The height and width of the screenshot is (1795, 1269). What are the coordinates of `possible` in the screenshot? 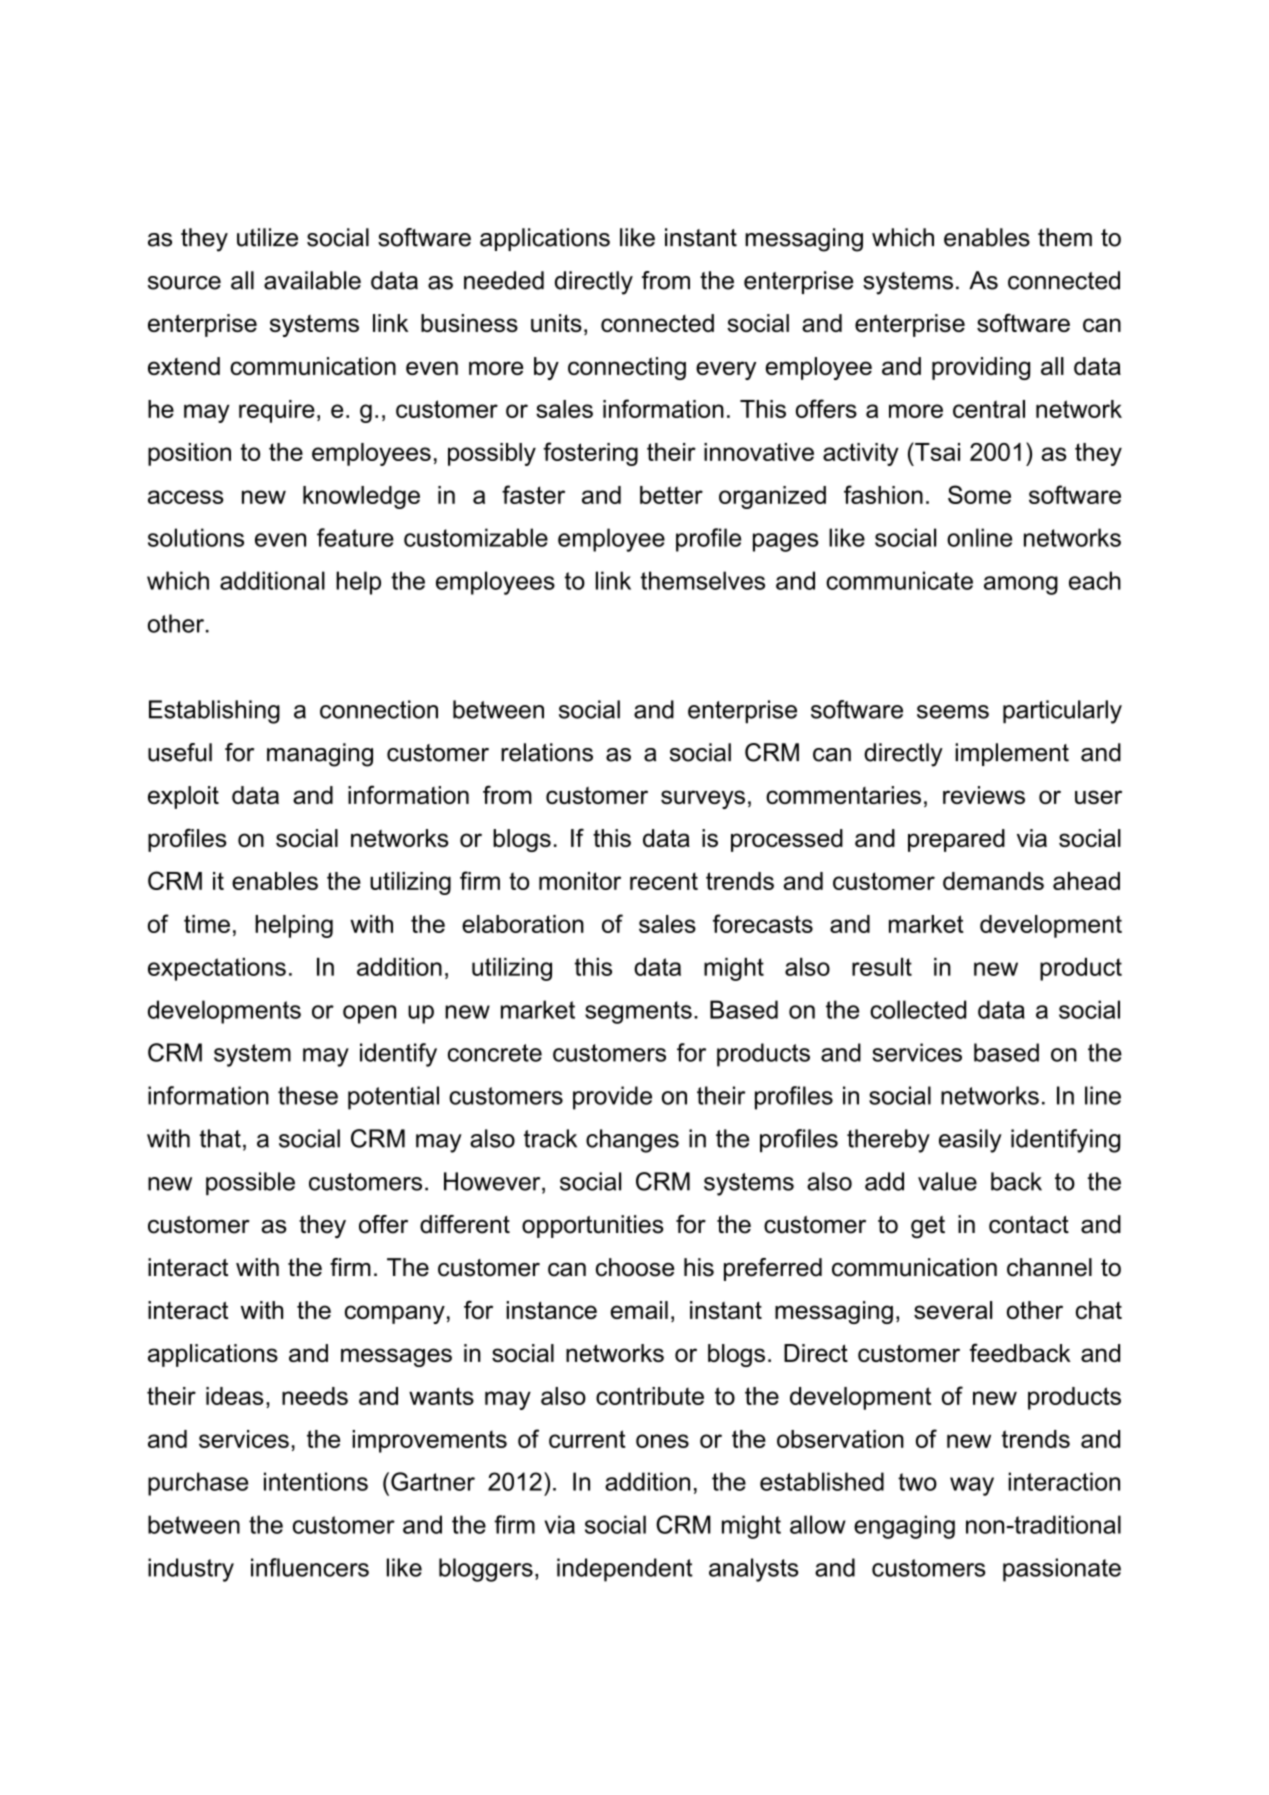 It's located at (250, 1184).
